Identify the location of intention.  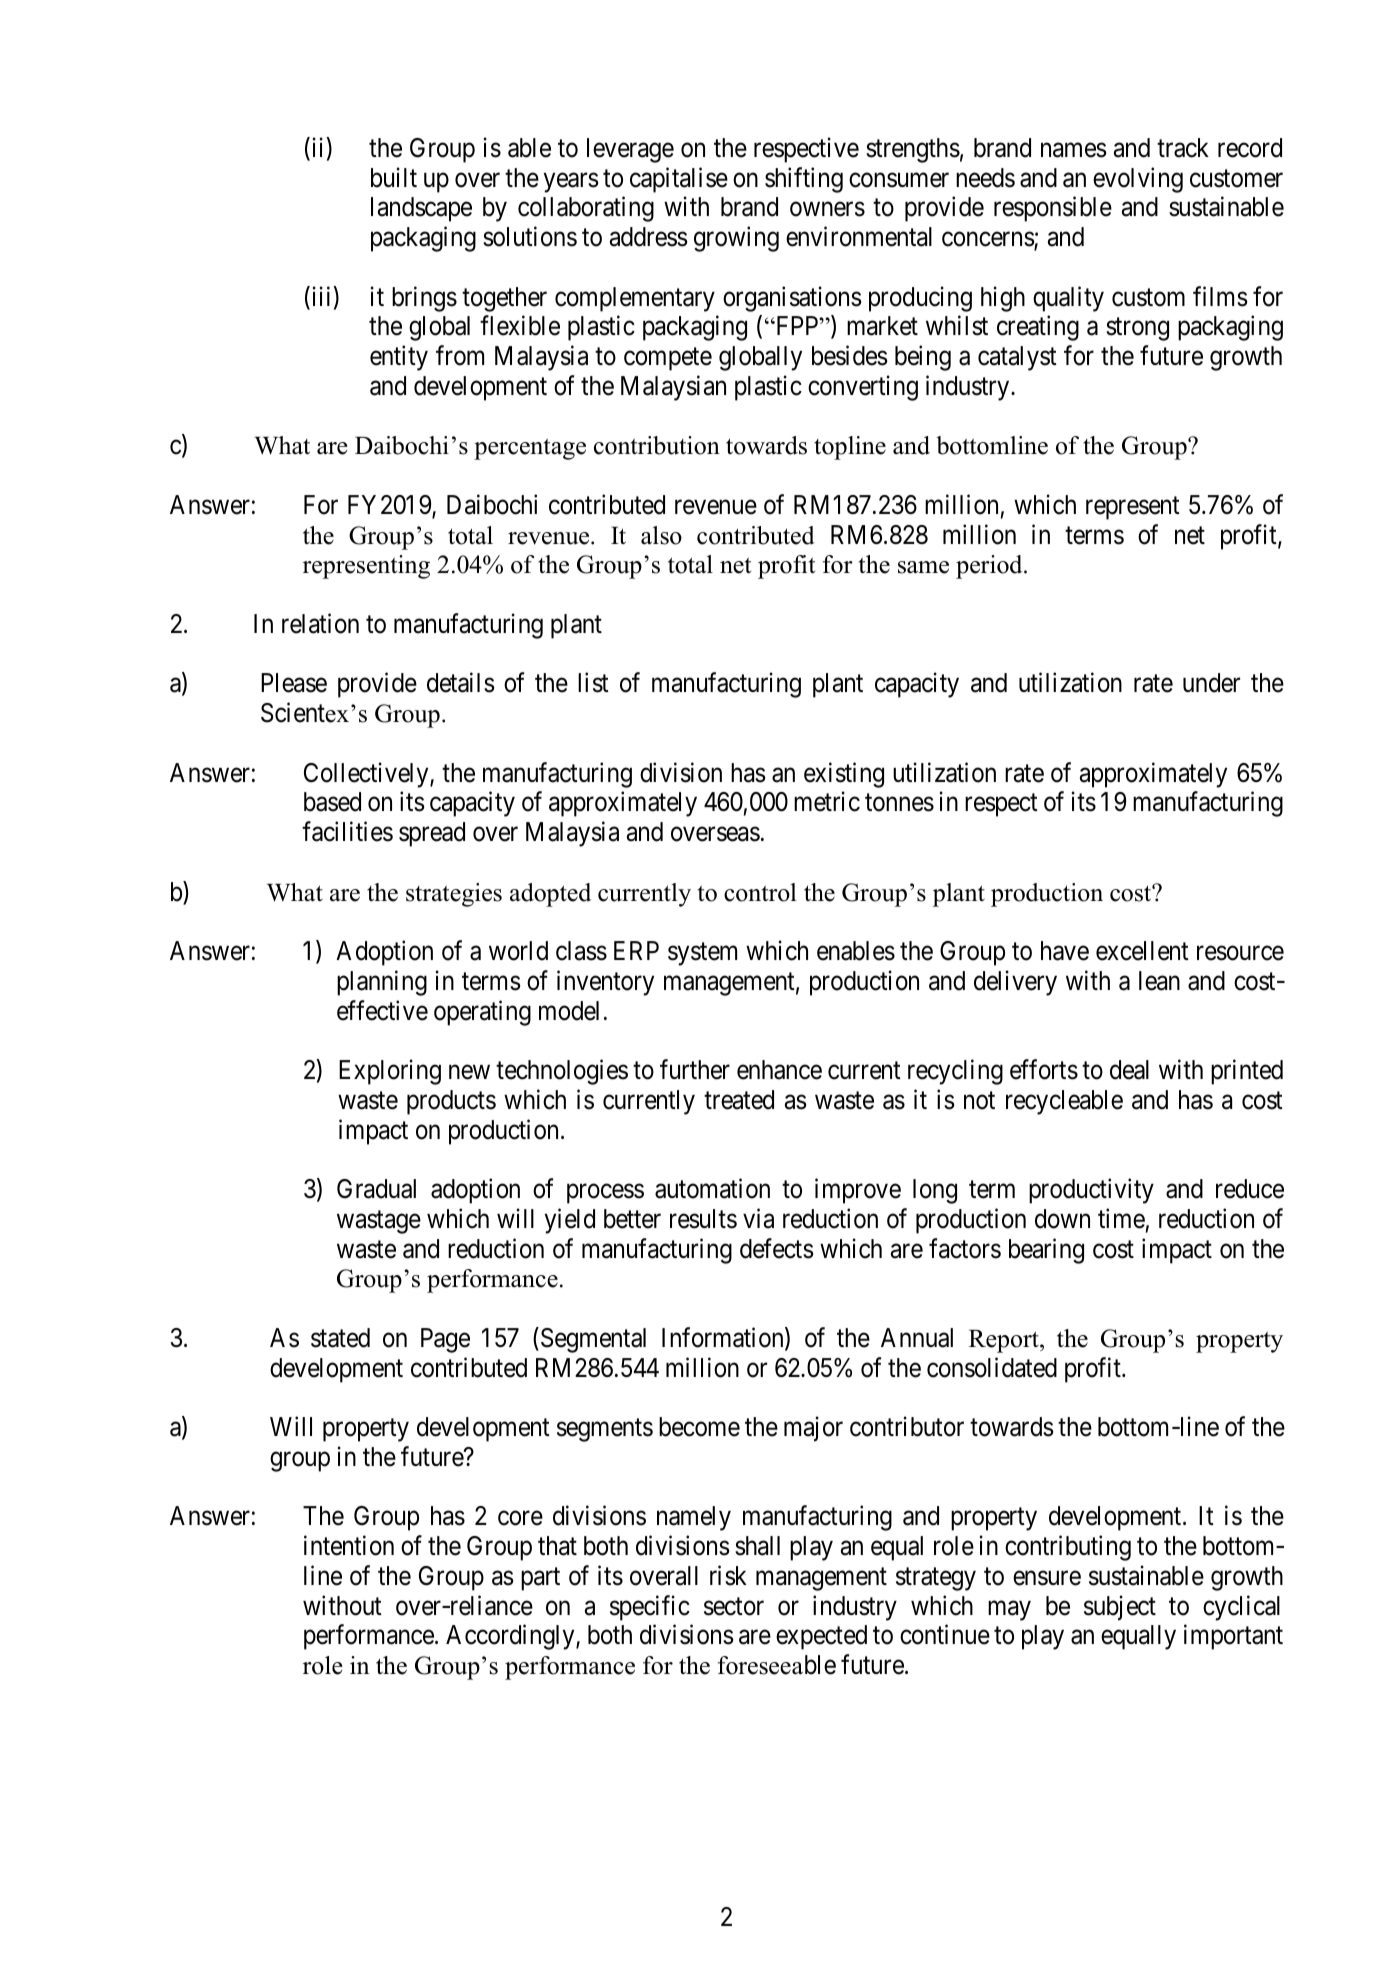
(349, 1546).
